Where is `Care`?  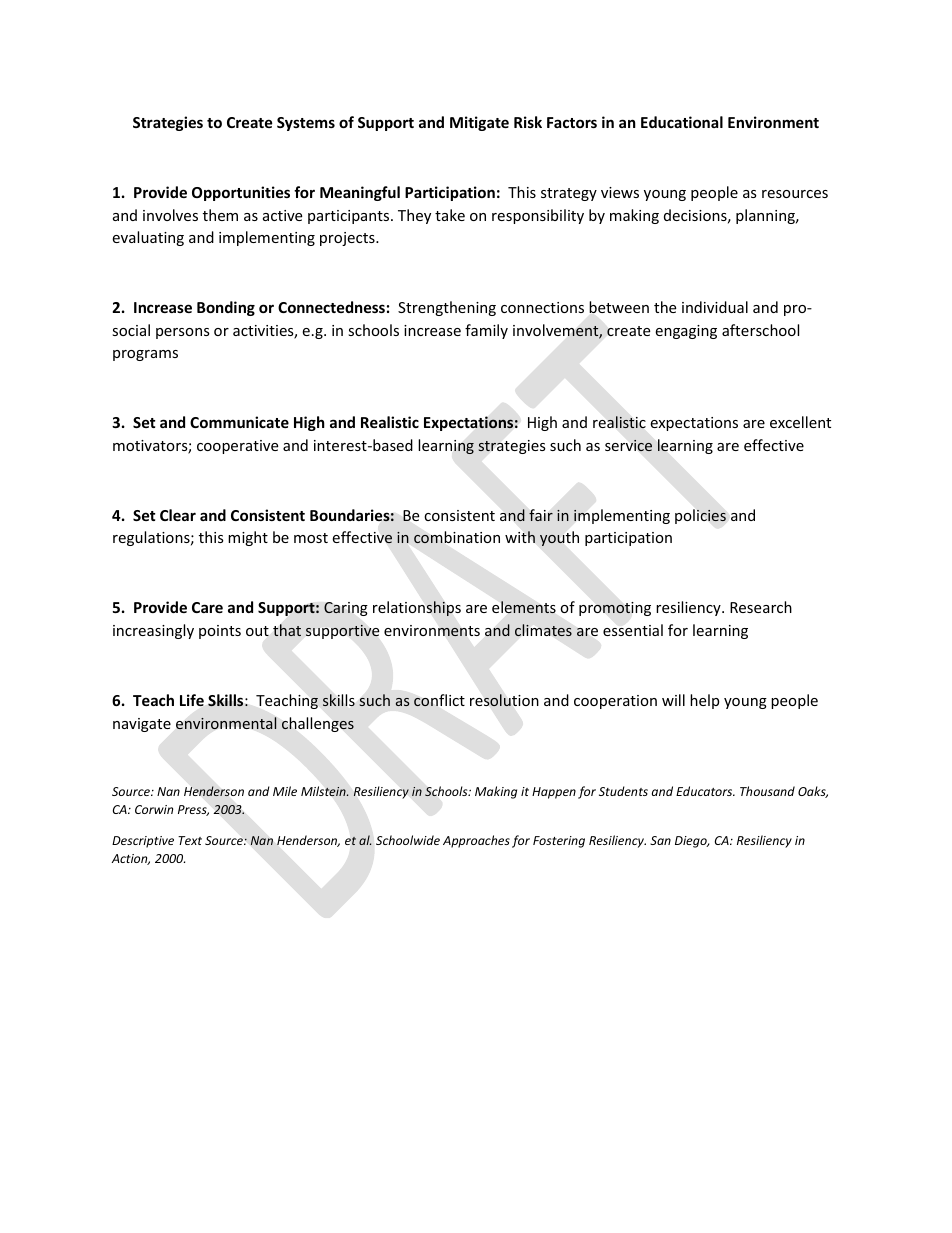
Care is located at coordinates (207, 607).
